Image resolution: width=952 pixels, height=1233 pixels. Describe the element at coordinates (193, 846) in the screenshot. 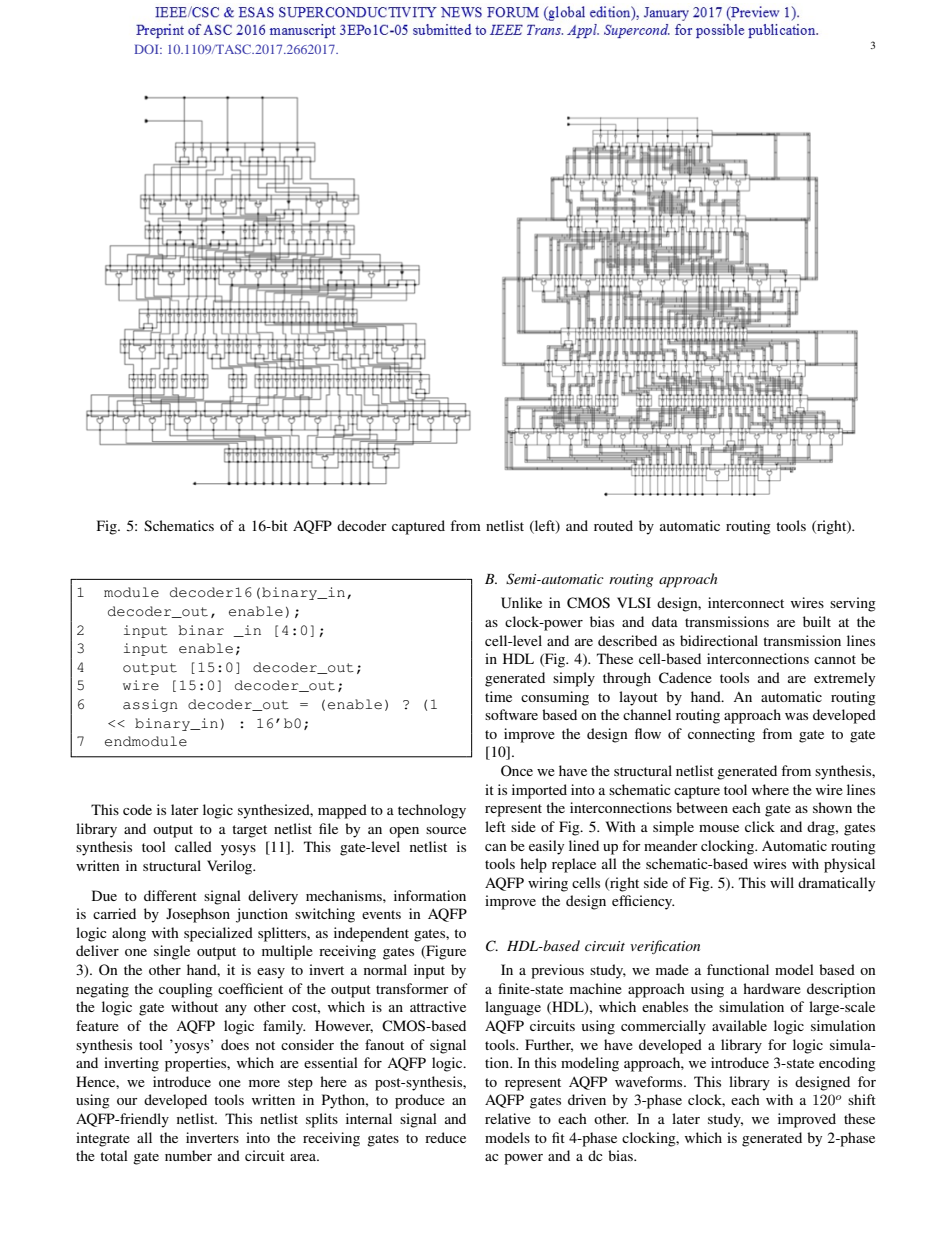

I see `called` at that location.
